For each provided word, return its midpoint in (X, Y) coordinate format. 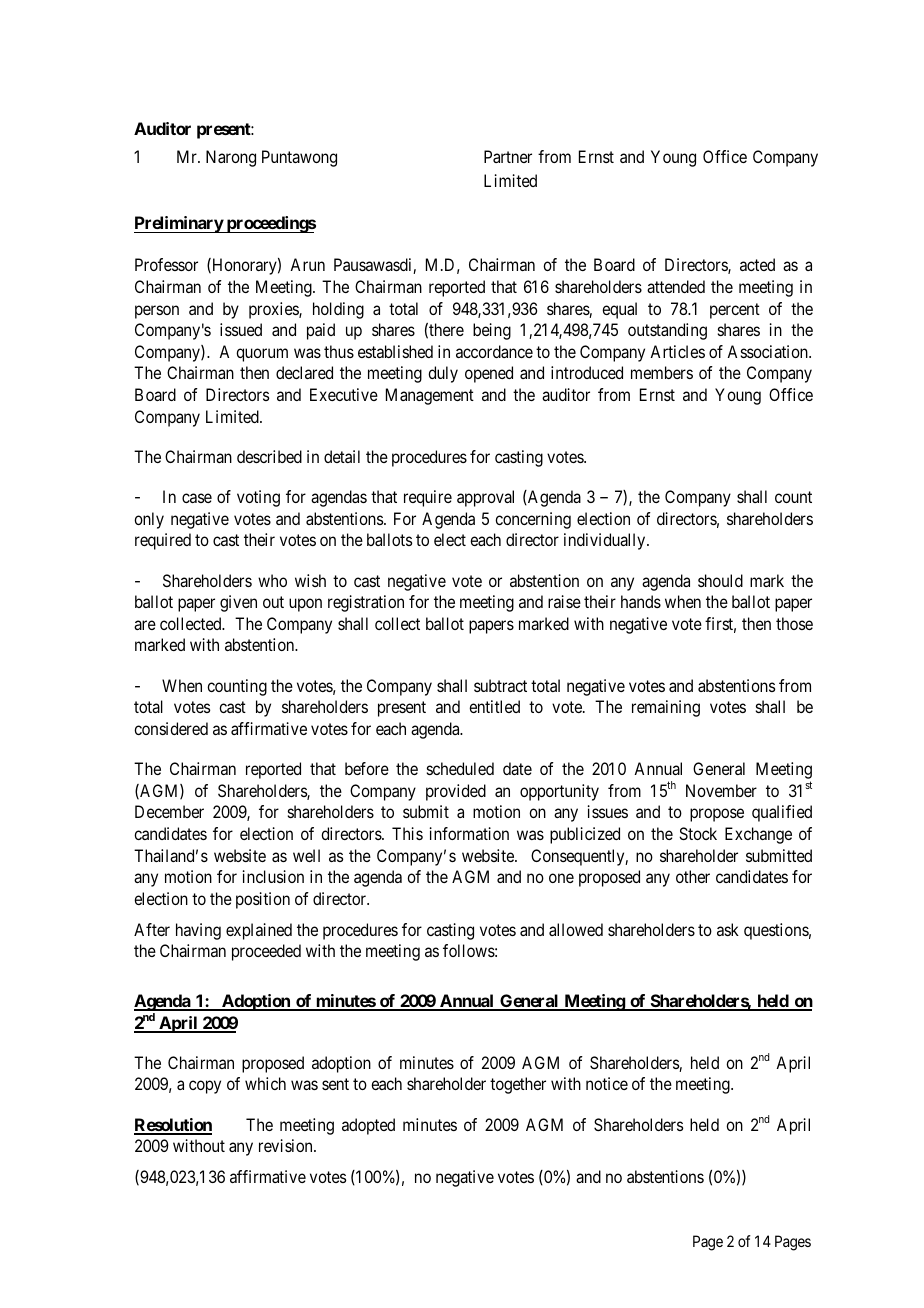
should (720, 580)
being (492, 331)
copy (205, 1087)
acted (757, 264)
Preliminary (179, 224)
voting (258, 498)
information (469, 833)
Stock (698, 833)
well (306, 855)
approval (485, 498)
